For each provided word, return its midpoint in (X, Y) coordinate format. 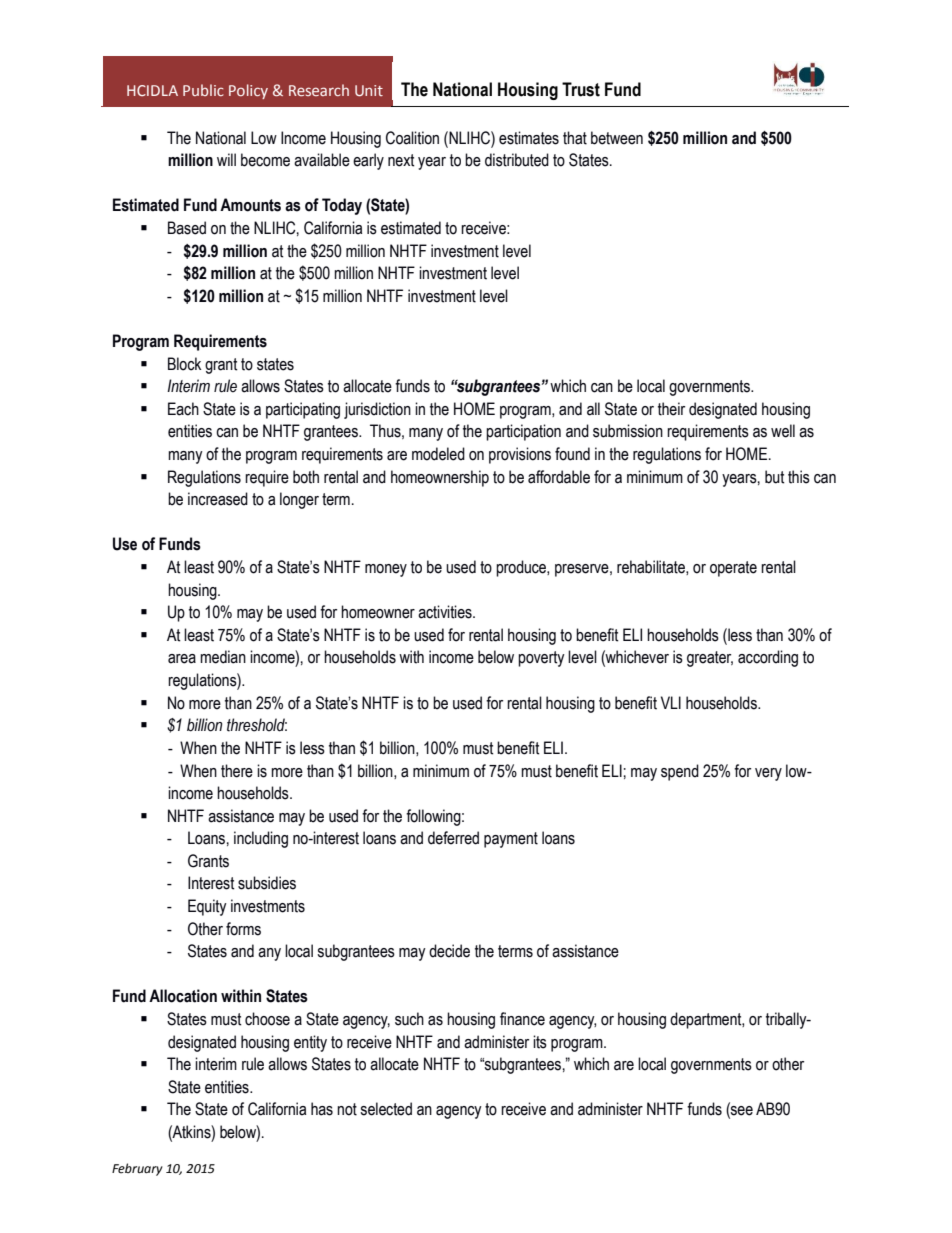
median (223, 657)
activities (446, 612)
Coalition (412, 138)
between (617, 138)
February (137, 1169)
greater (710, 659)
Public (203, 90)
